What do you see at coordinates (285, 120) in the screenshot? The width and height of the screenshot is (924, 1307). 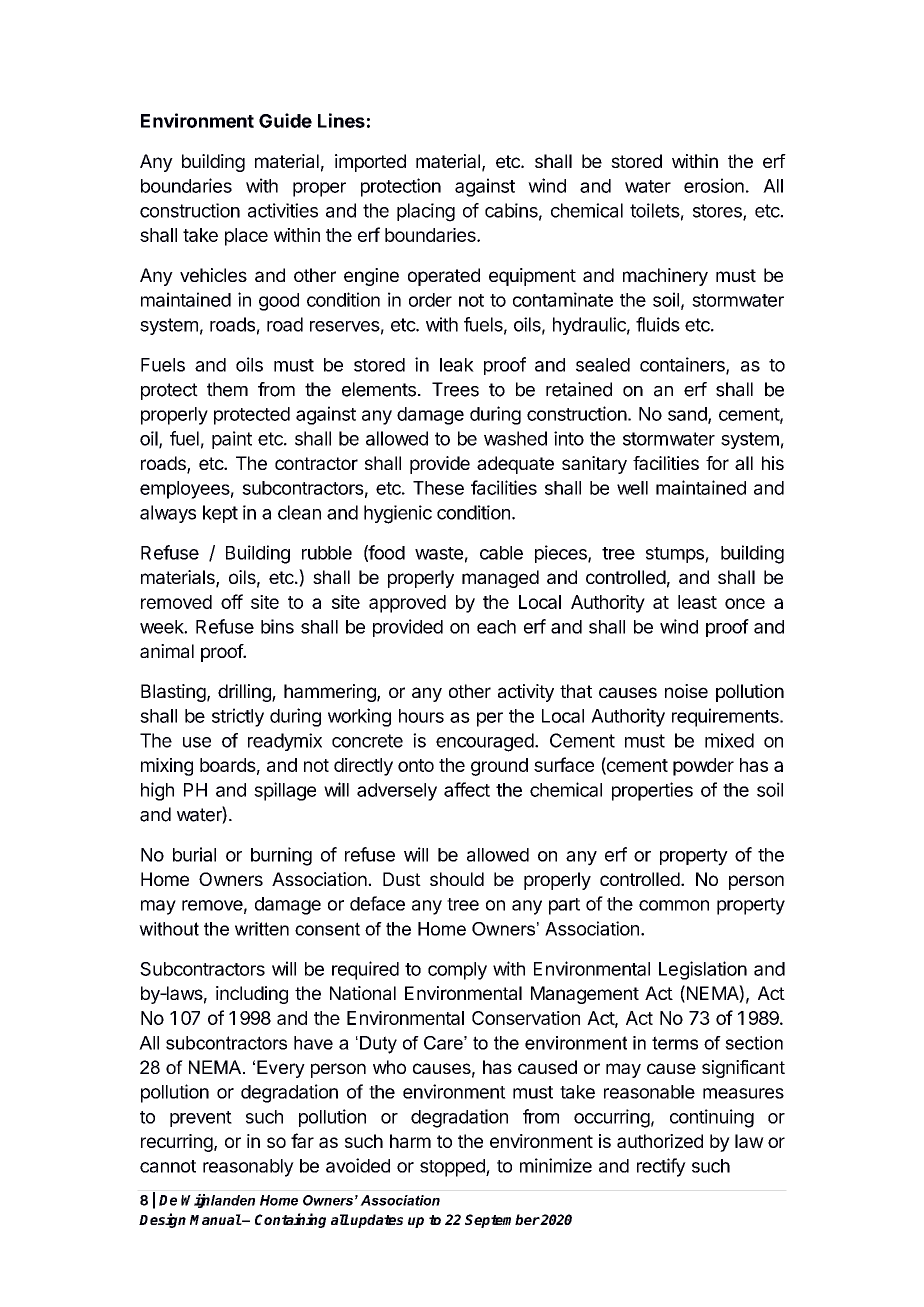 I see `Guide` at bounding box center [285, 120].
